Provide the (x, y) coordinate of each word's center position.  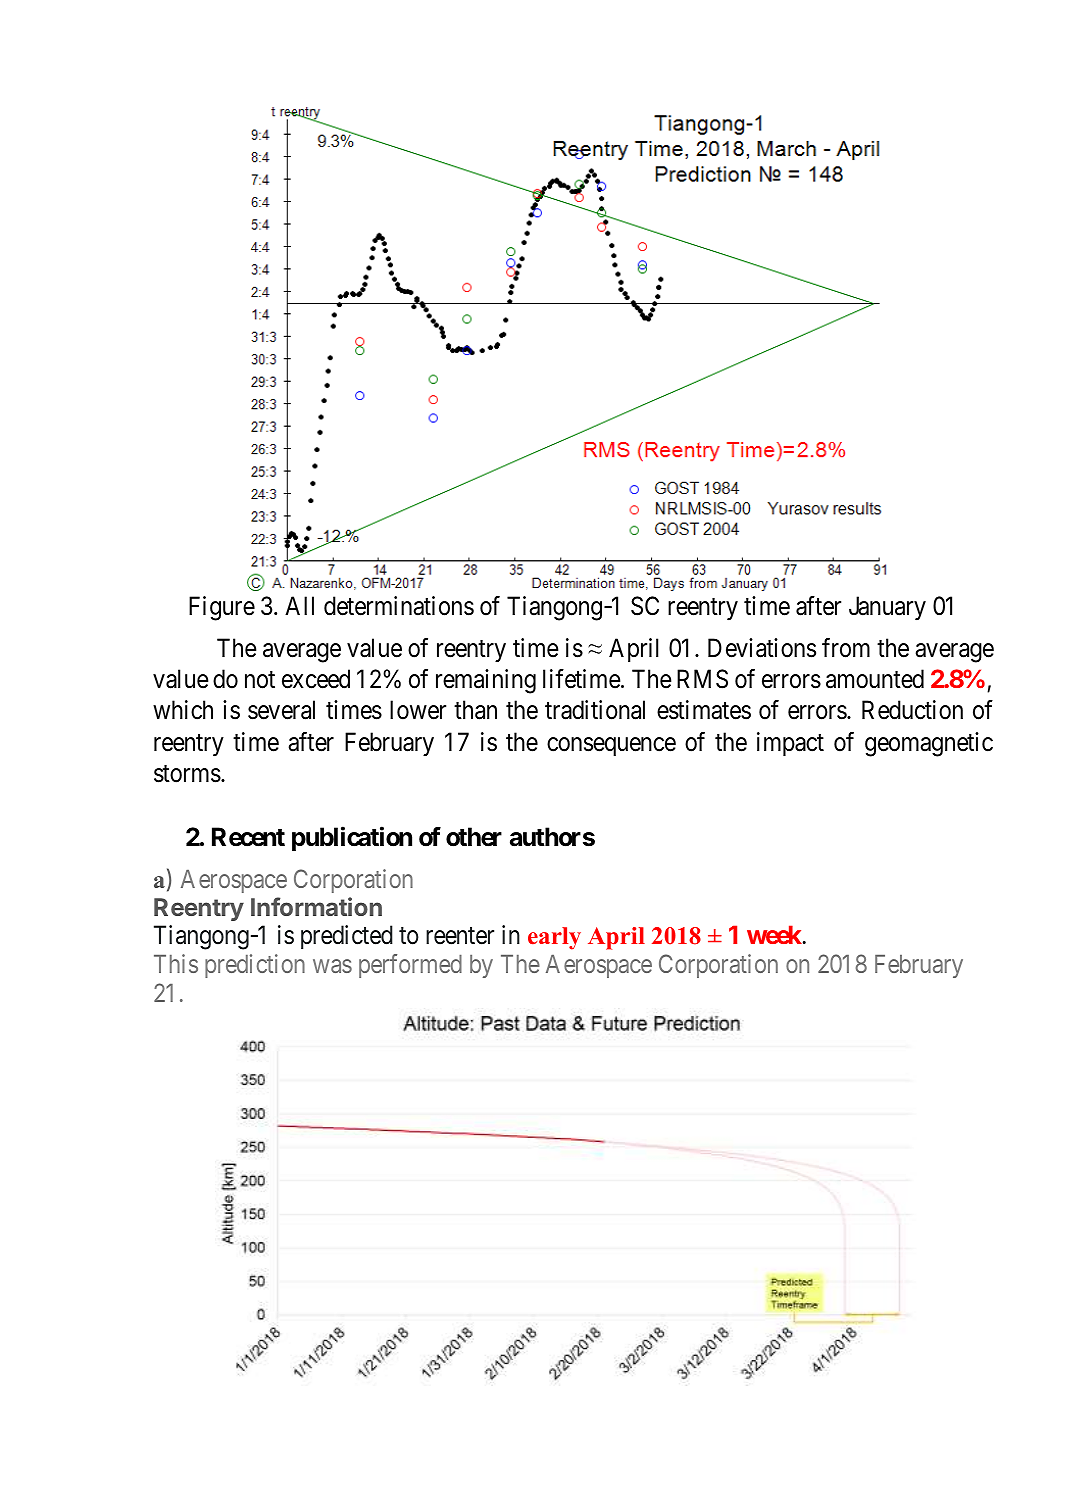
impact (790, 744)
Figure (222, 608)
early (554, 938)
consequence (611, 746)
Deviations (762, 648)
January (887, 608)
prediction (255, 966)
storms (187, 774)
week (775, 934)
